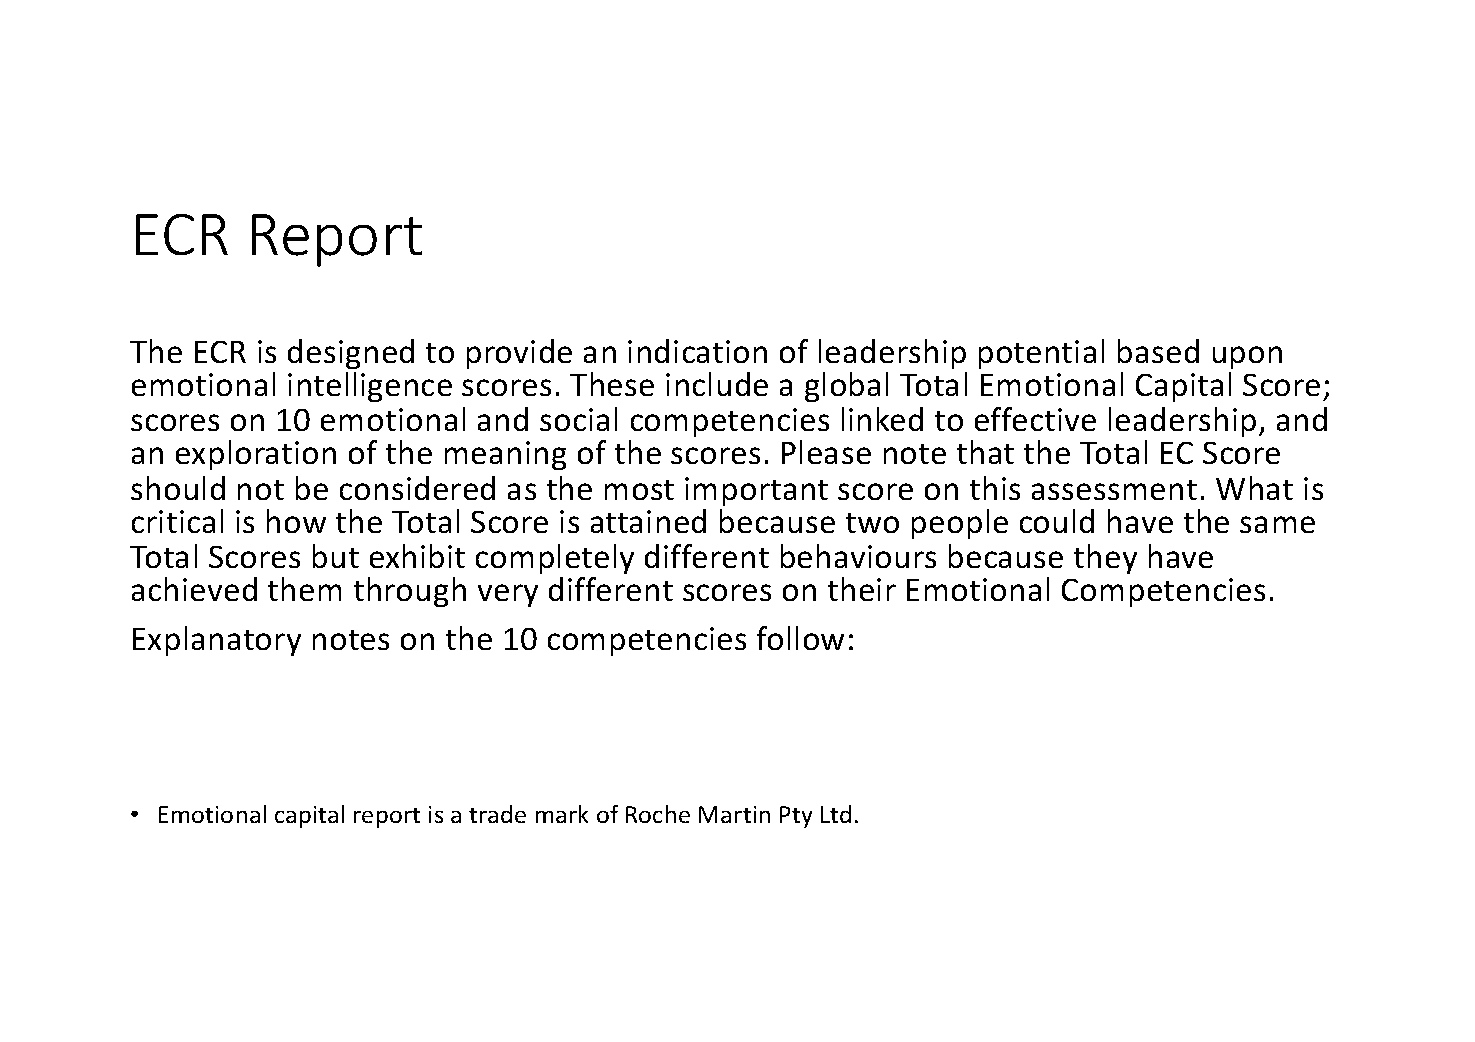 The height and width of the image is (1042, 1475). Describe the element at coordinates (800, 638) in the image. I see `follow` at that location.
